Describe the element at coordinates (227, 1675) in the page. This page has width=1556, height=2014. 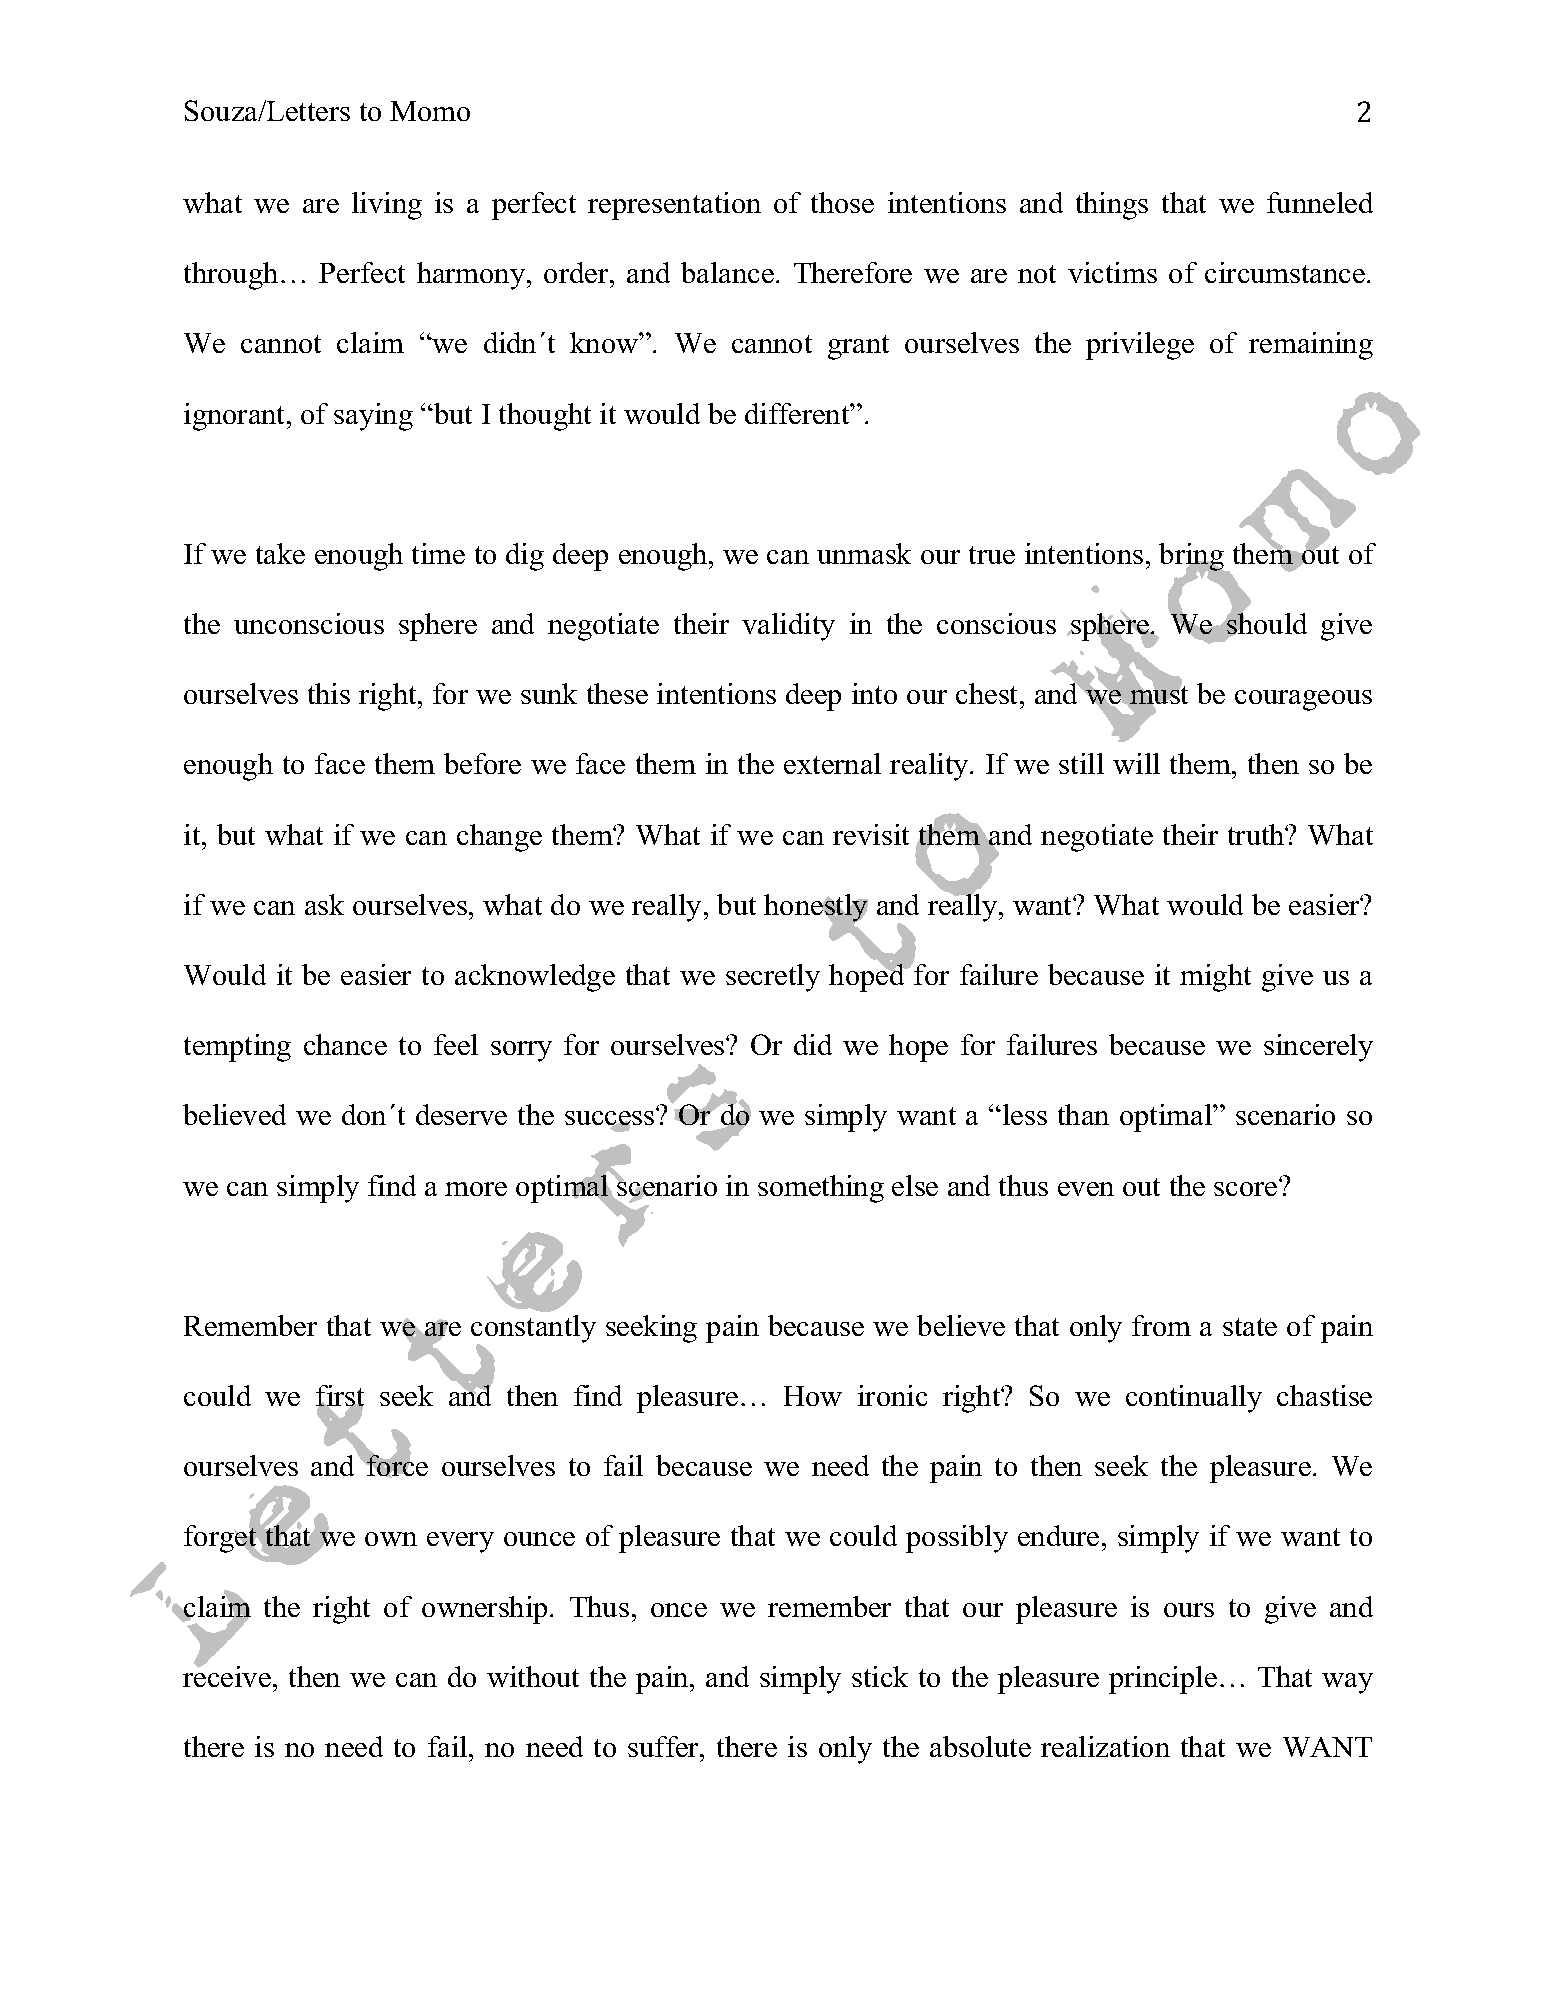
I see `receive` at that location.
